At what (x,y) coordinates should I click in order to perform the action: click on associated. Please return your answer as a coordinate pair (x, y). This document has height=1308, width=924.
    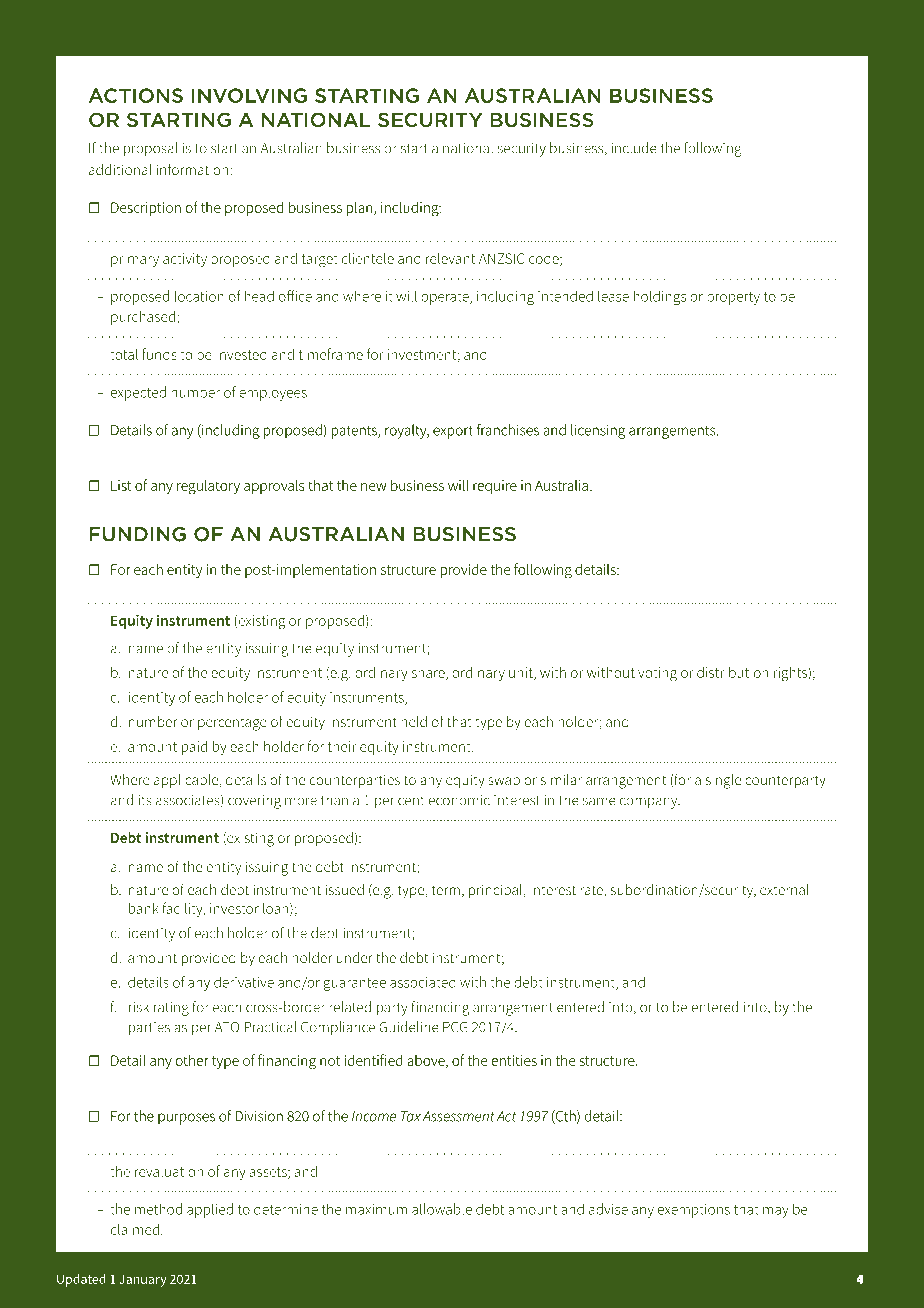
    Looking at the image, I should click on (423, 982).
